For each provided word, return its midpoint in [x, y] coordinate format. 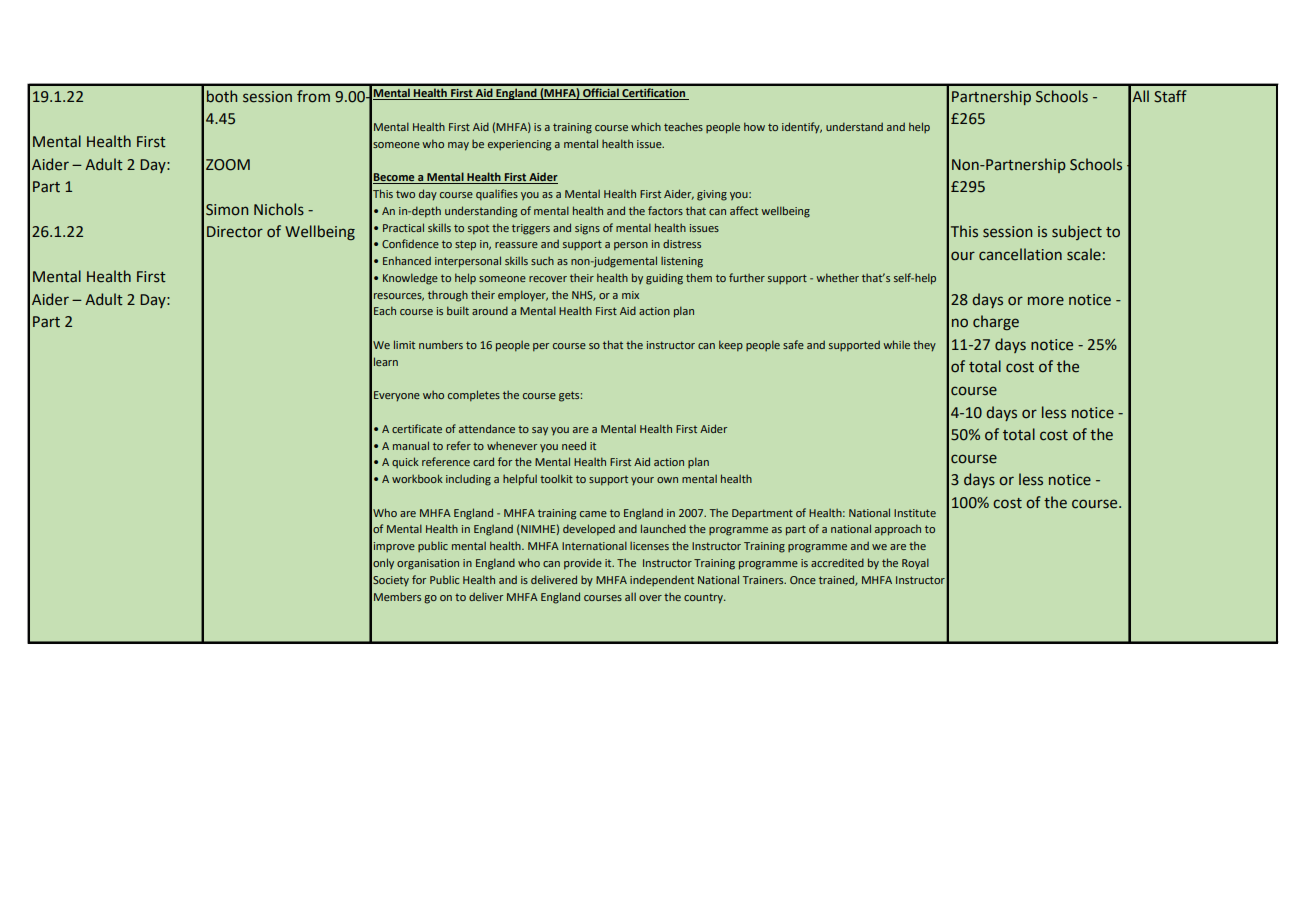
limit [404, 344]
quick [405, 462]
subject [1077, 232]
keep [731, 345]
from [313, 96]
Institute [915, 513]
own [667, 480]
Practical [403, 227]
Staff [1170, 96]
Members [397, 596]
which [646, 126]
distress [682, 243]
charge [996, 322]
